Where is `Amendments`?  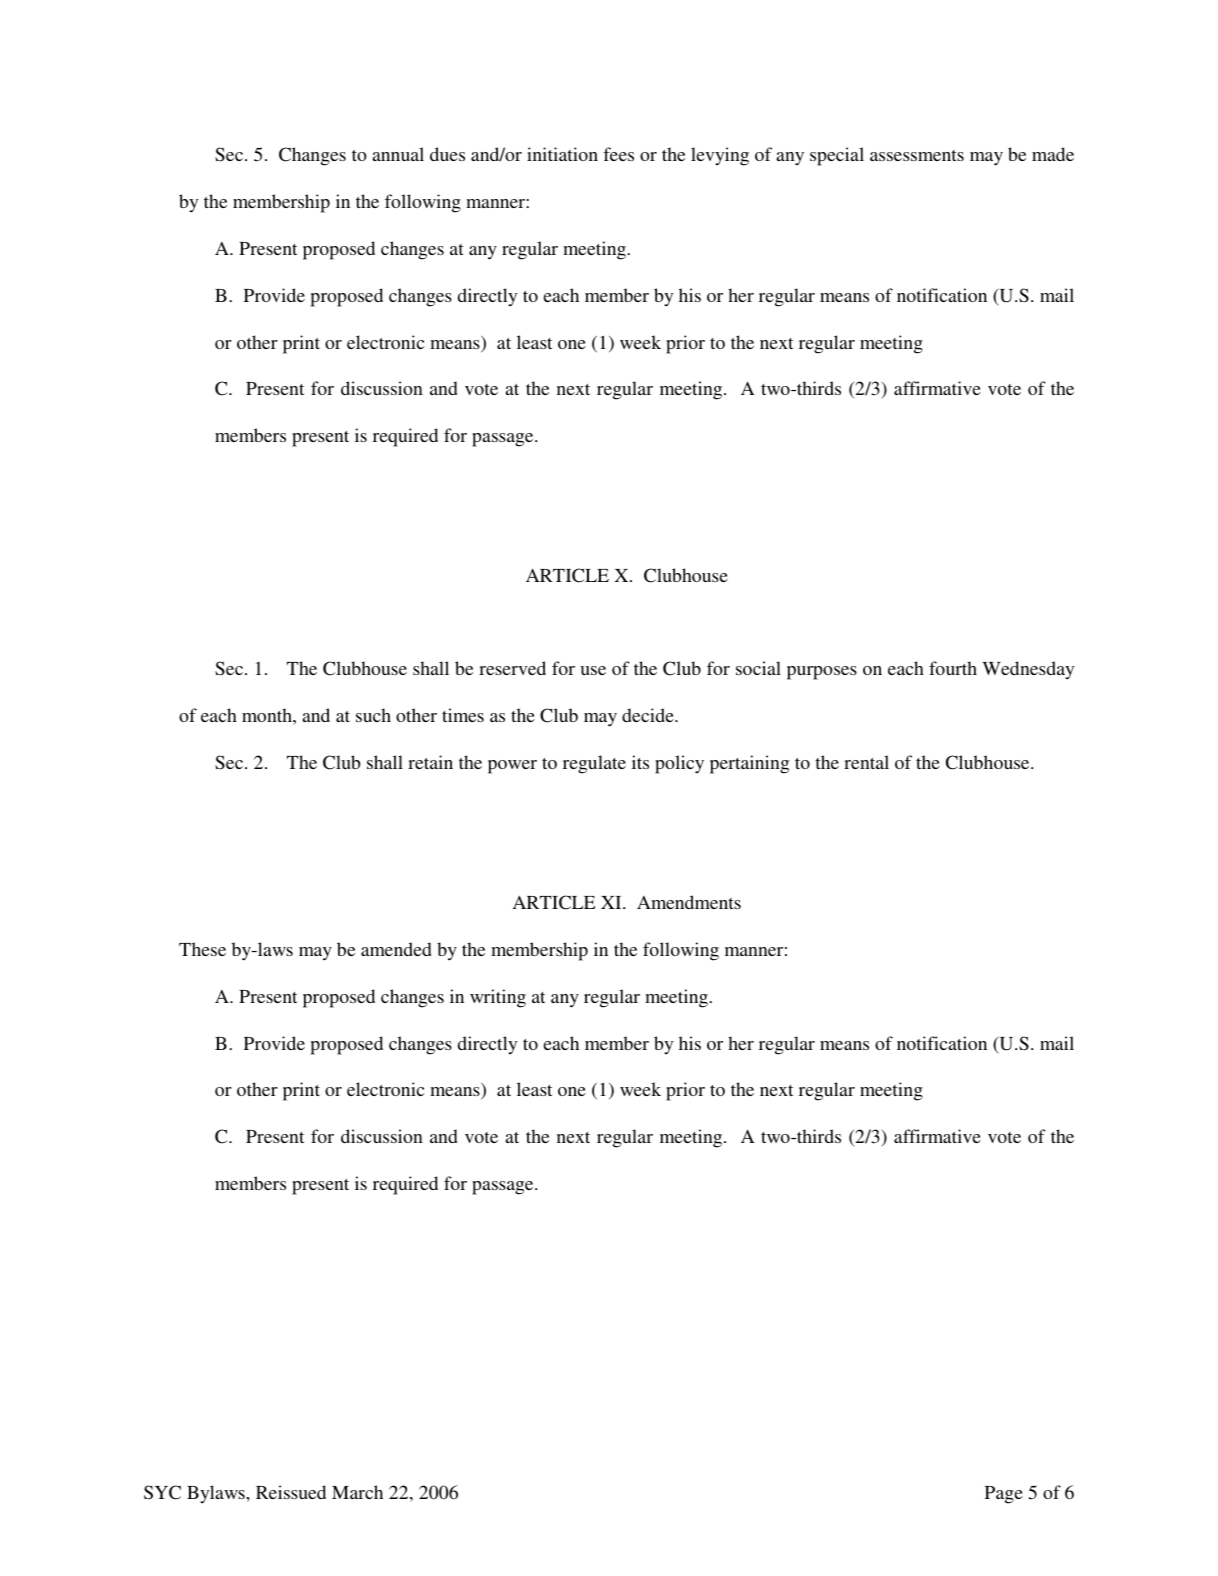 Amendments is located at coordinates (689, 902).
